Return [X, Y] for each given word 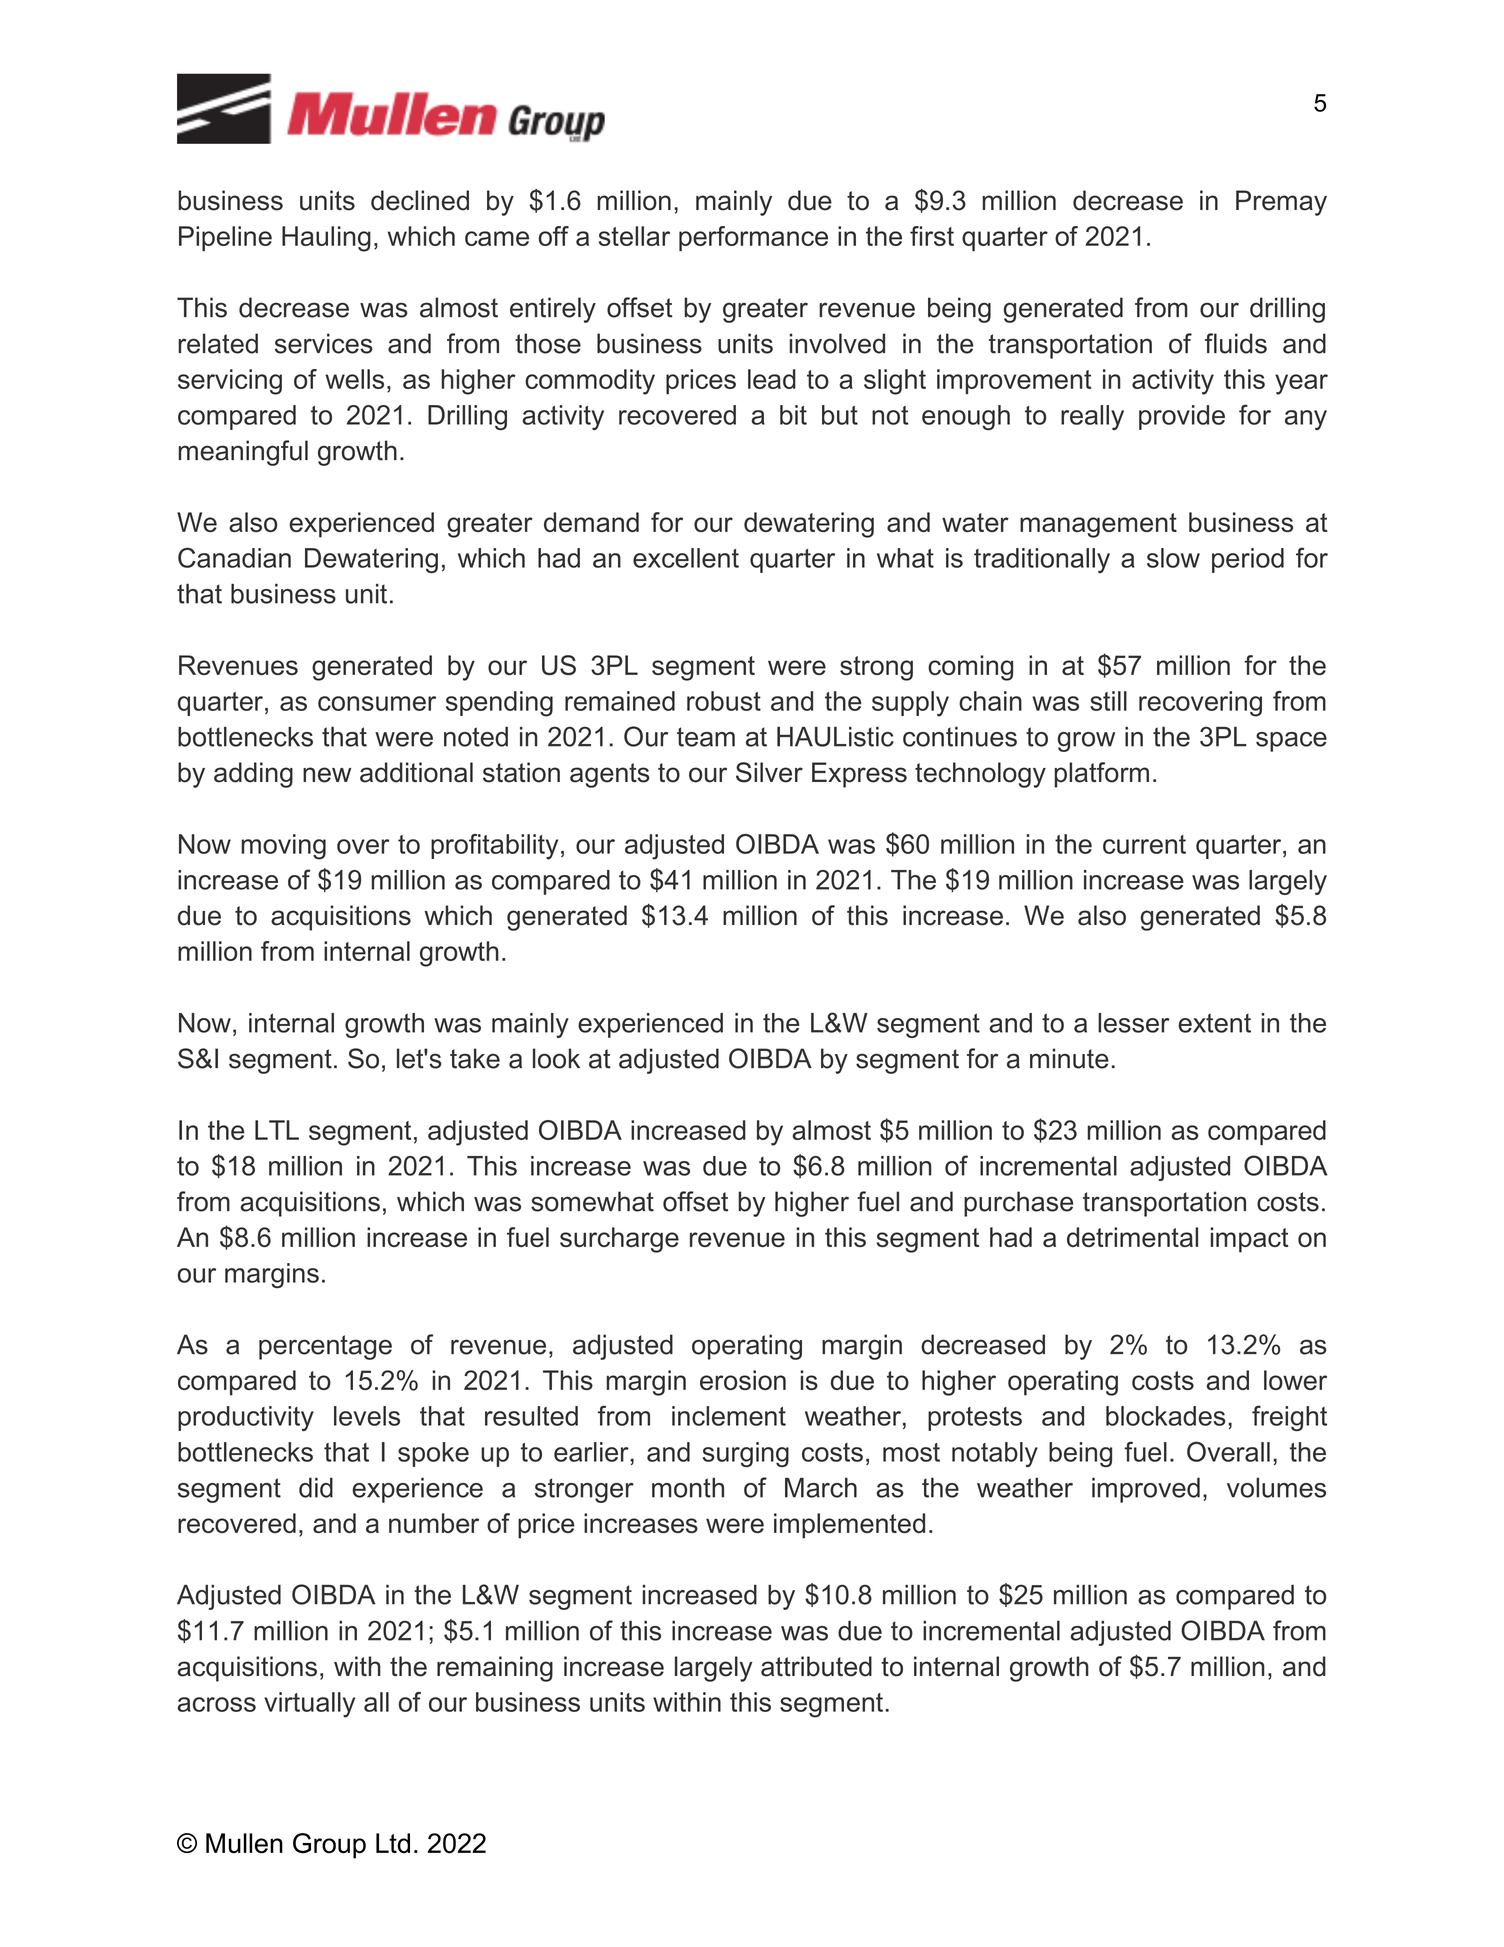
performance [753, 238]
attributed [816, 1666]
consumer [377, 703]
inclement [729, 1416]
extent [1214, 1023]
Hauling [326, 239]
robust [724, 701]
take [475, 1058]
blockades [1166, 1416]
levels [367, 1416]
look [556, 1058]
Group [329, 1846]
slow [1173, 558]
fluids [1236, 343]
